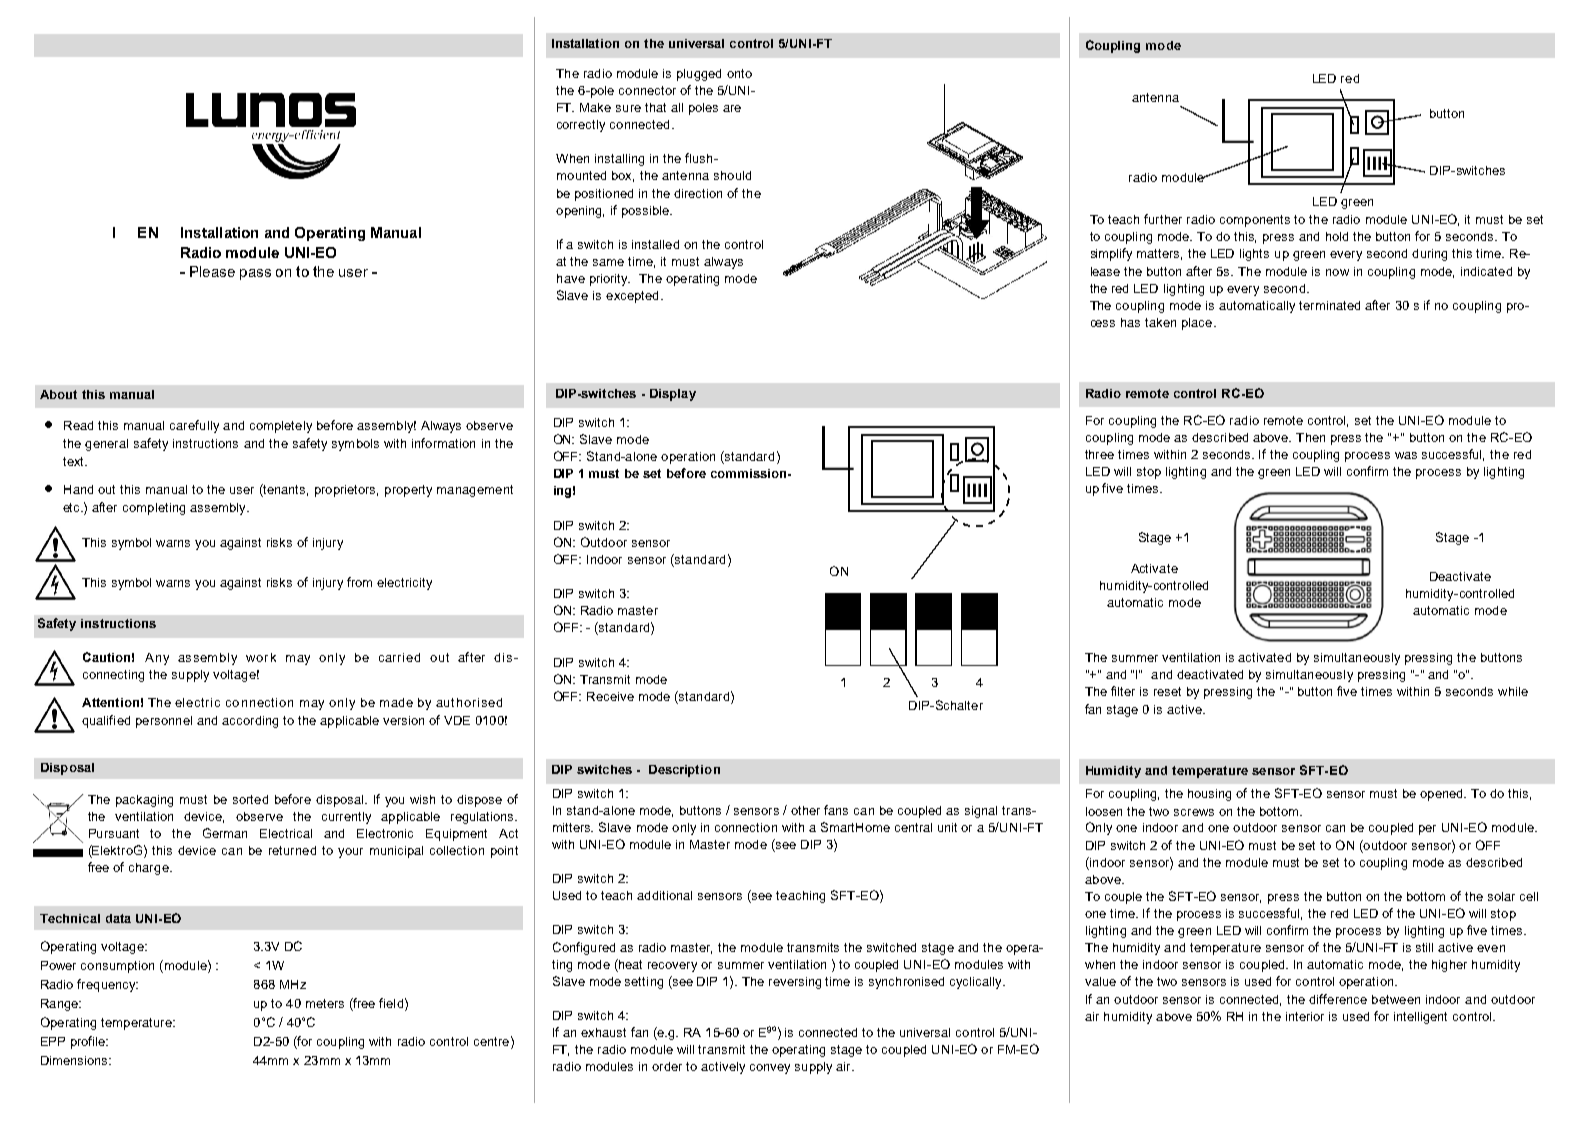  What do you see at coordinates (89, 1042) in the screenshot?
I see `profile` at bounding box center [89, 1042].
